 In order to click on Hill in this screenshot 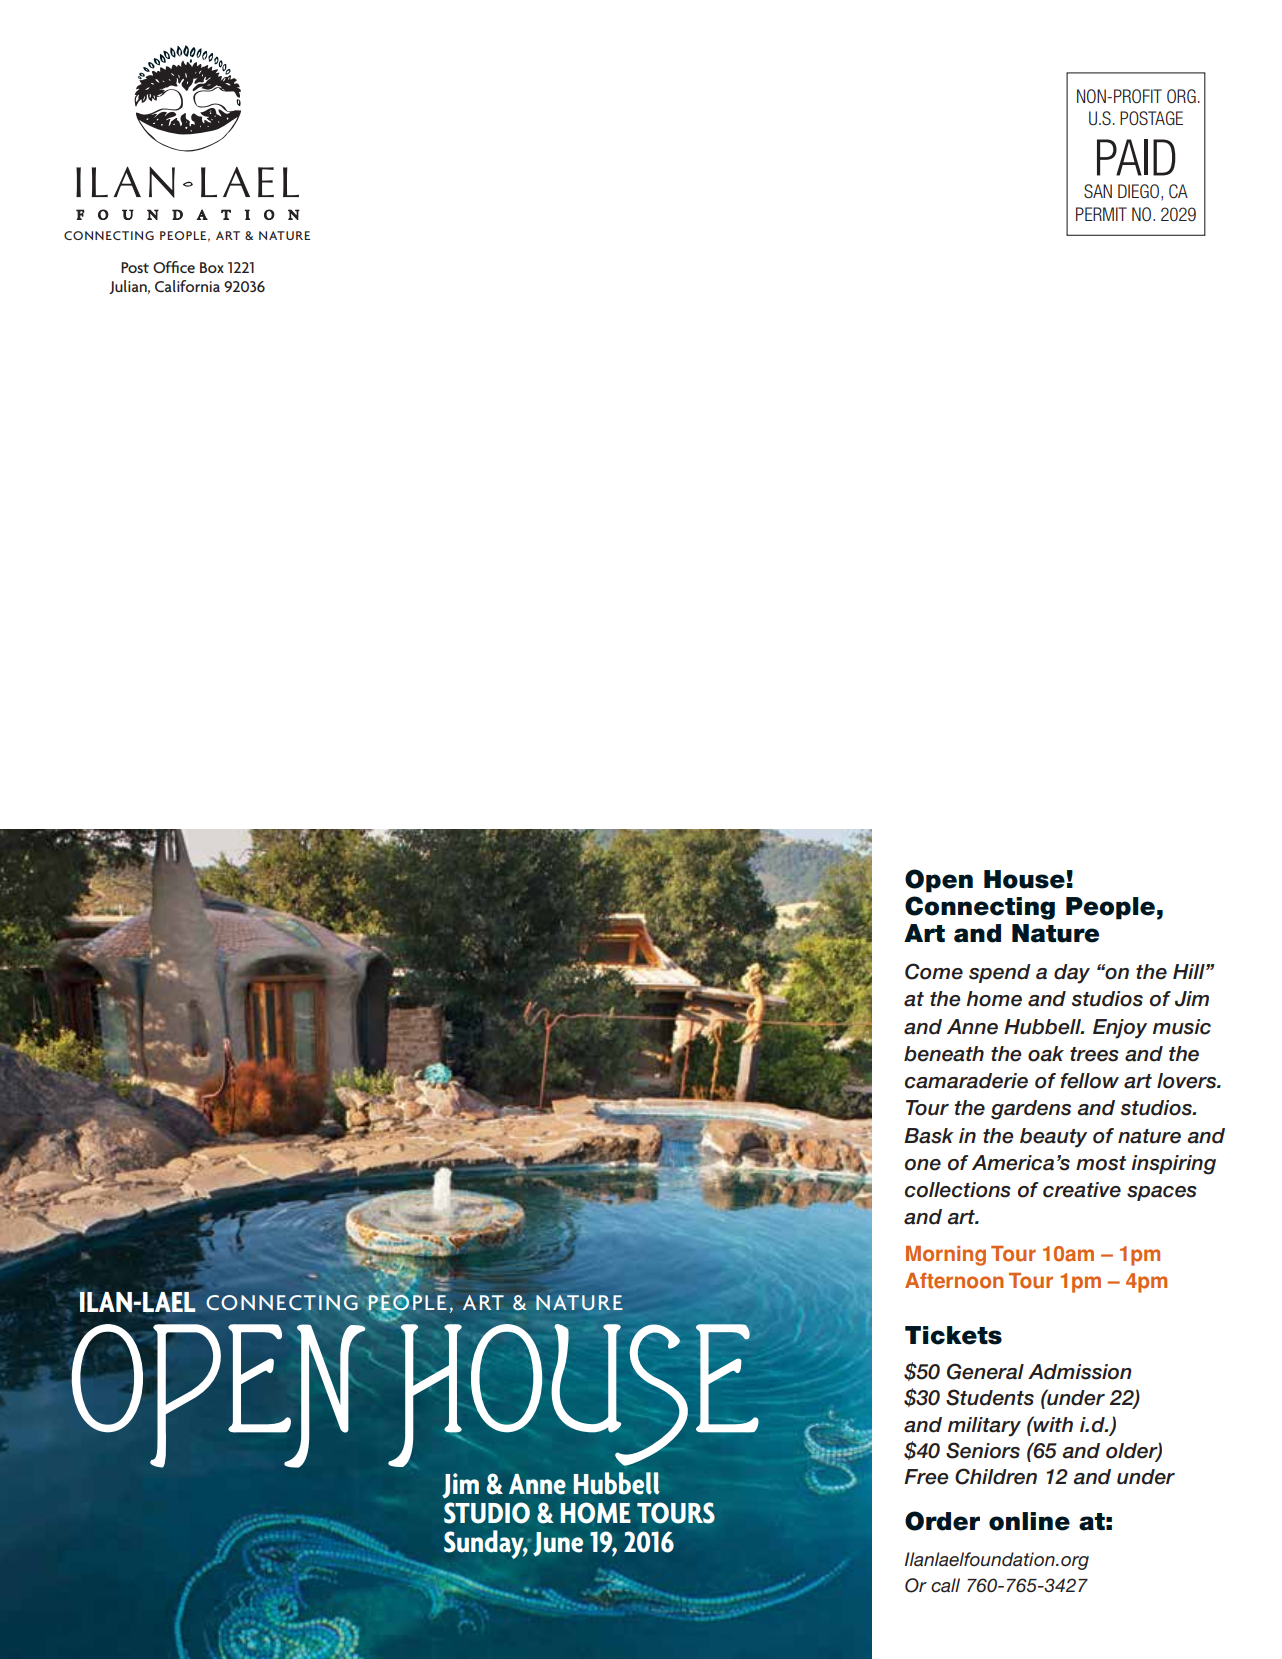, I will do `click(1190, 971)`.
